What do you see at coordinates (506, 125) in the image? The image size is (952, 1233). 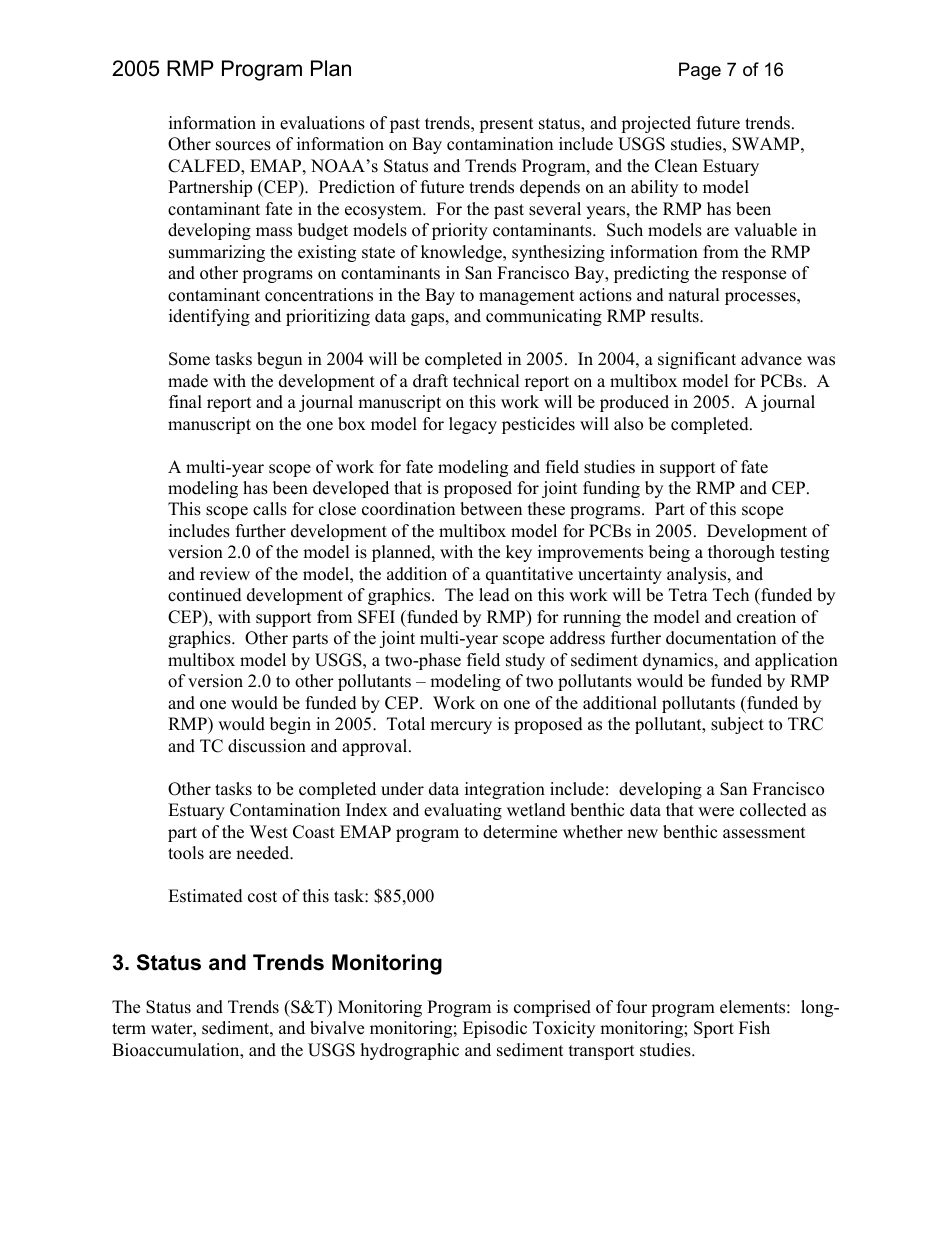 I see `present` at bounding box center [506, 125].
